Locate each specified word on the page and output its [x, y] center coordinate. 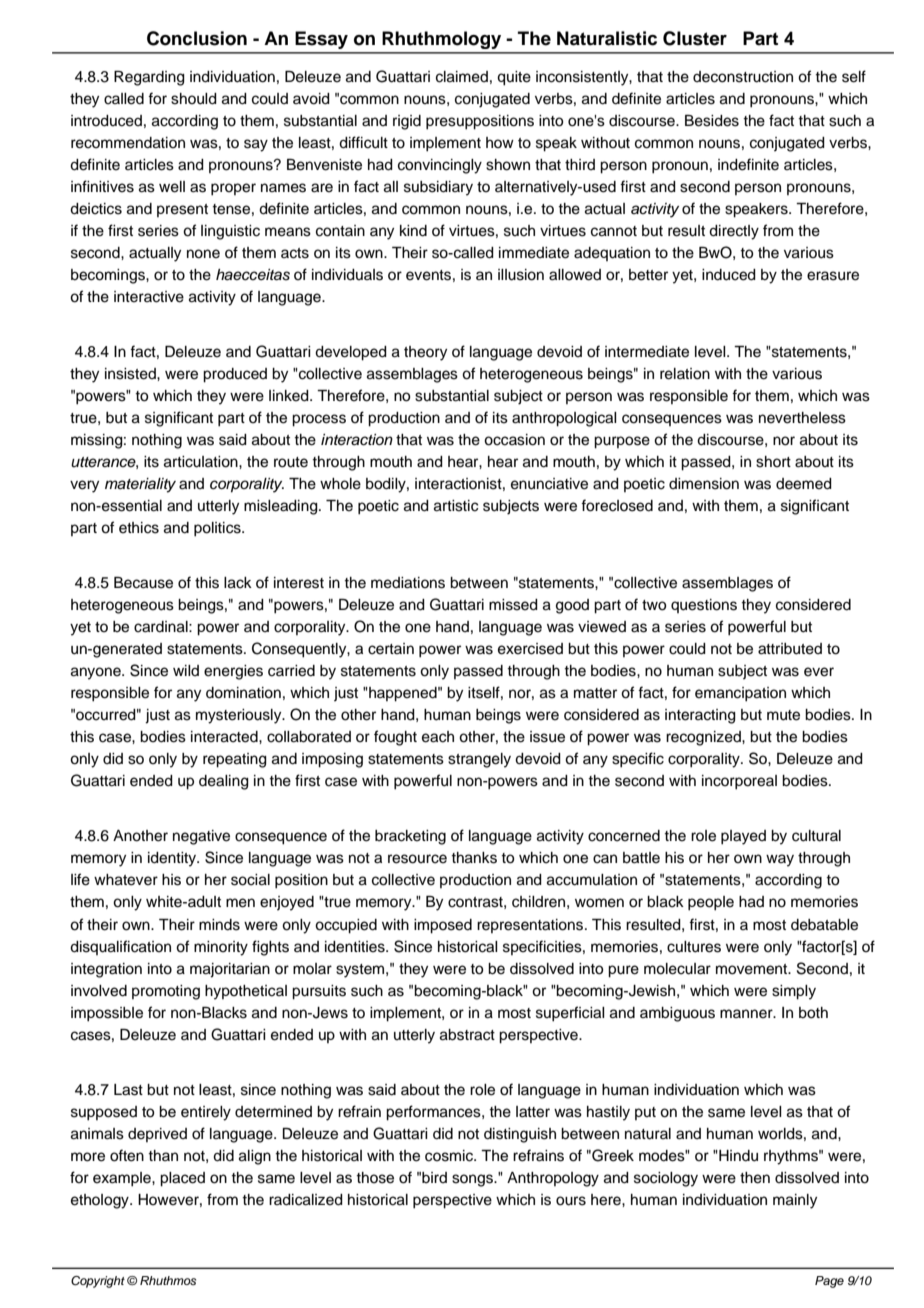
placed [182, 1179]
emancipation [740, 694]
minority [221, 948]
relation [685, 374]
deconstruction [743, 77]
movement [753, 969]
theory [425, 353]
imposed [443, 926]
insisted [131, 374]
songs [473, 1180]
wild [186, 670]
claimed [462, 77]
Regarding [149, 78]
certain [391, 649]
